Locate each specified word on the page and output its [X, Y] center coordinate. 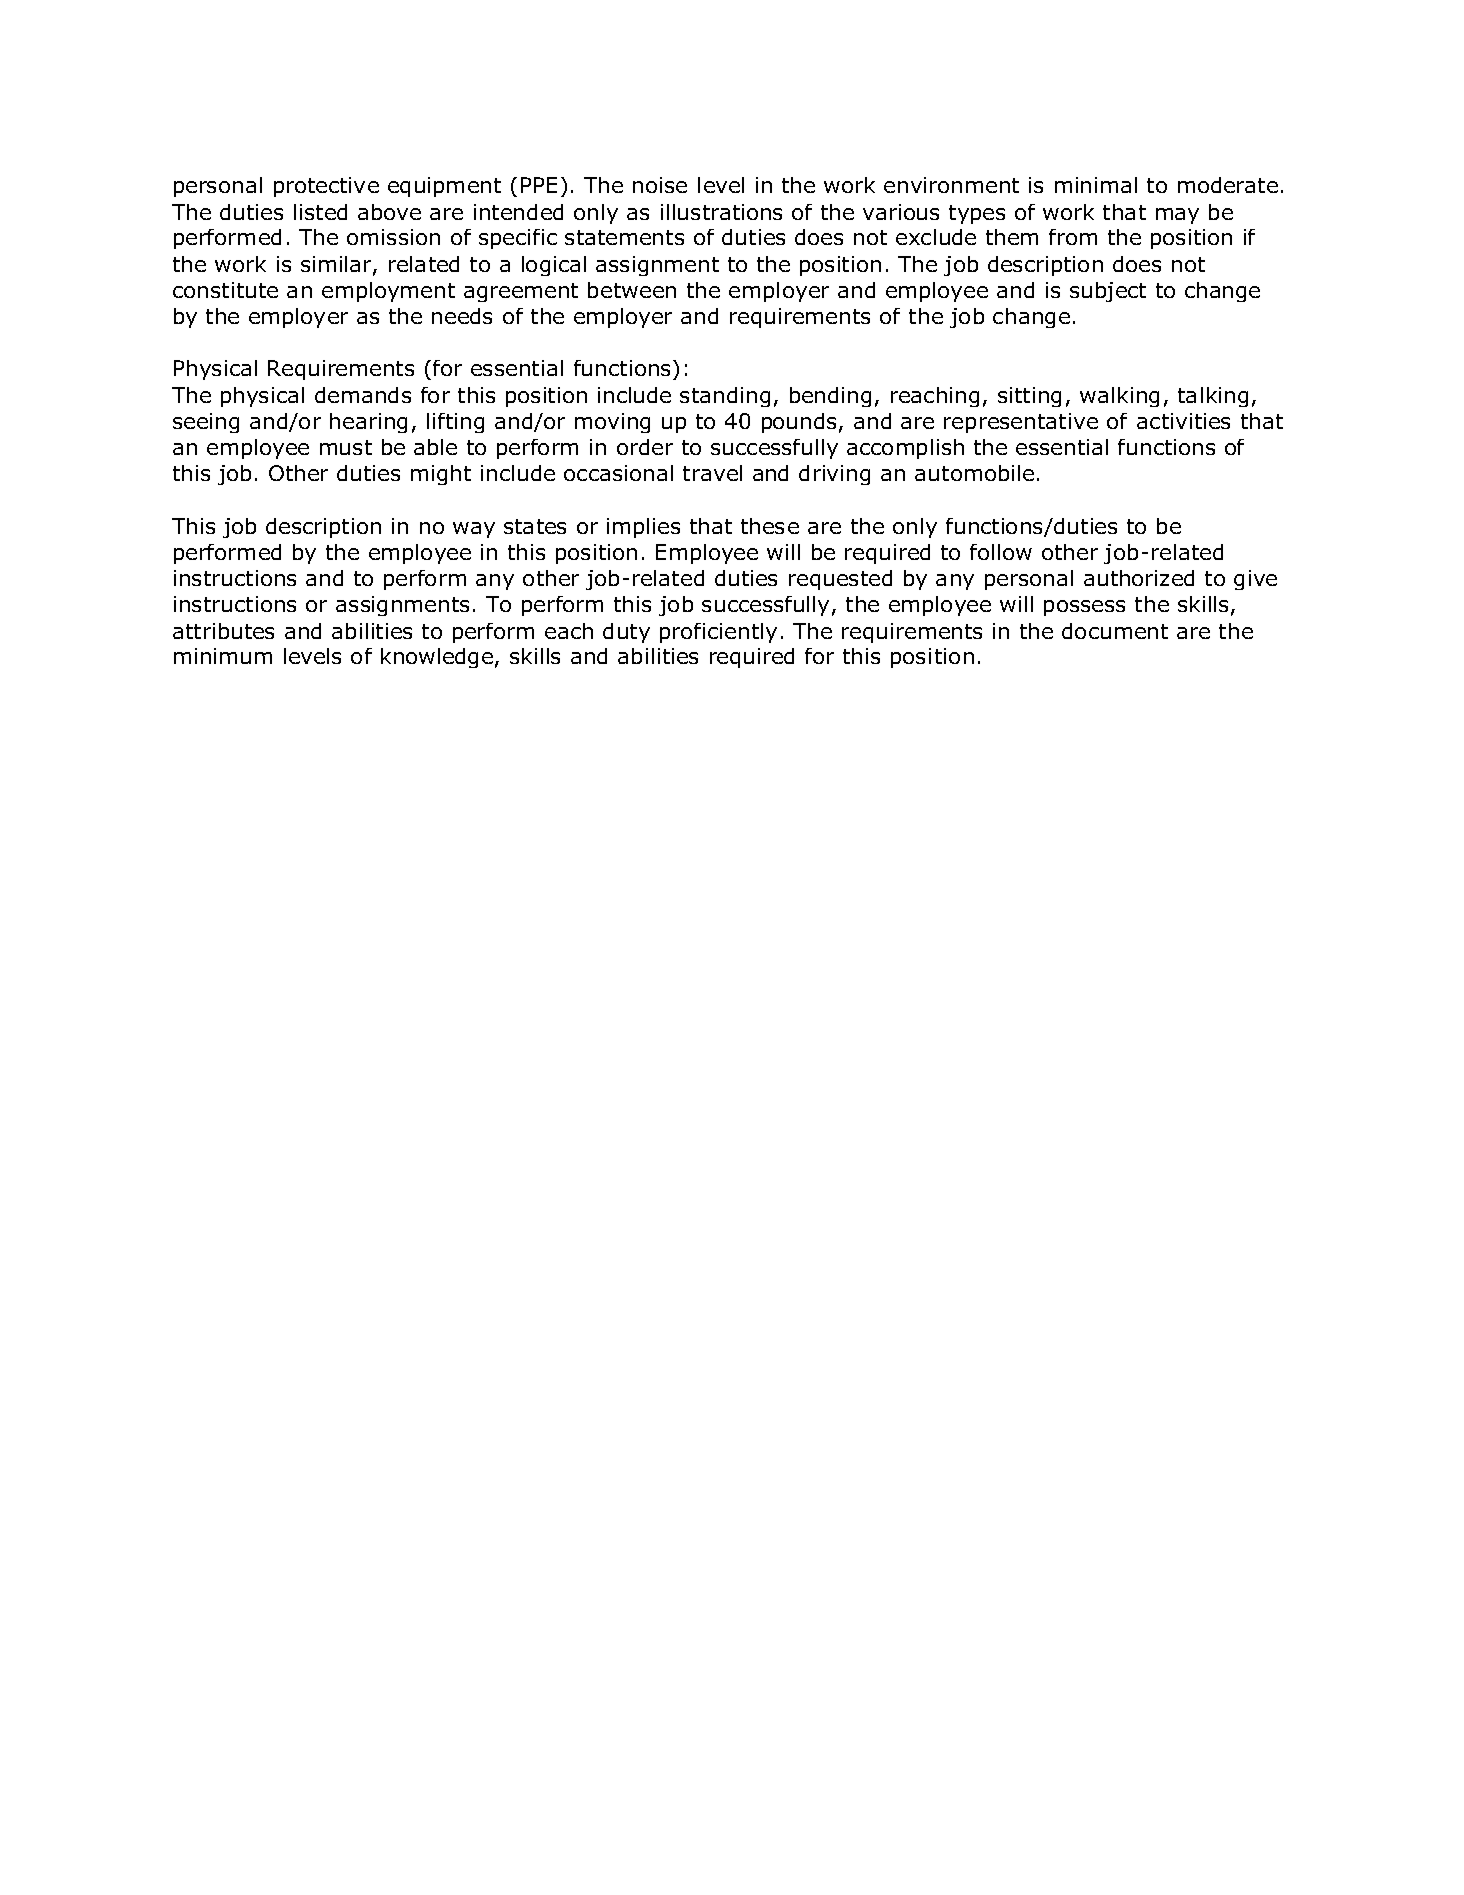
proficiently [718, 633]
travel [712, 473]
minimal [1096, 185]
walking [1119, 397]
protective [326, 187]
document [1115, 631]
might [441, 475]
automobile [974, 473]
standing [725, 397]
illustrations [721, 212]
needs [462, 316]
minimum [223, 656]
